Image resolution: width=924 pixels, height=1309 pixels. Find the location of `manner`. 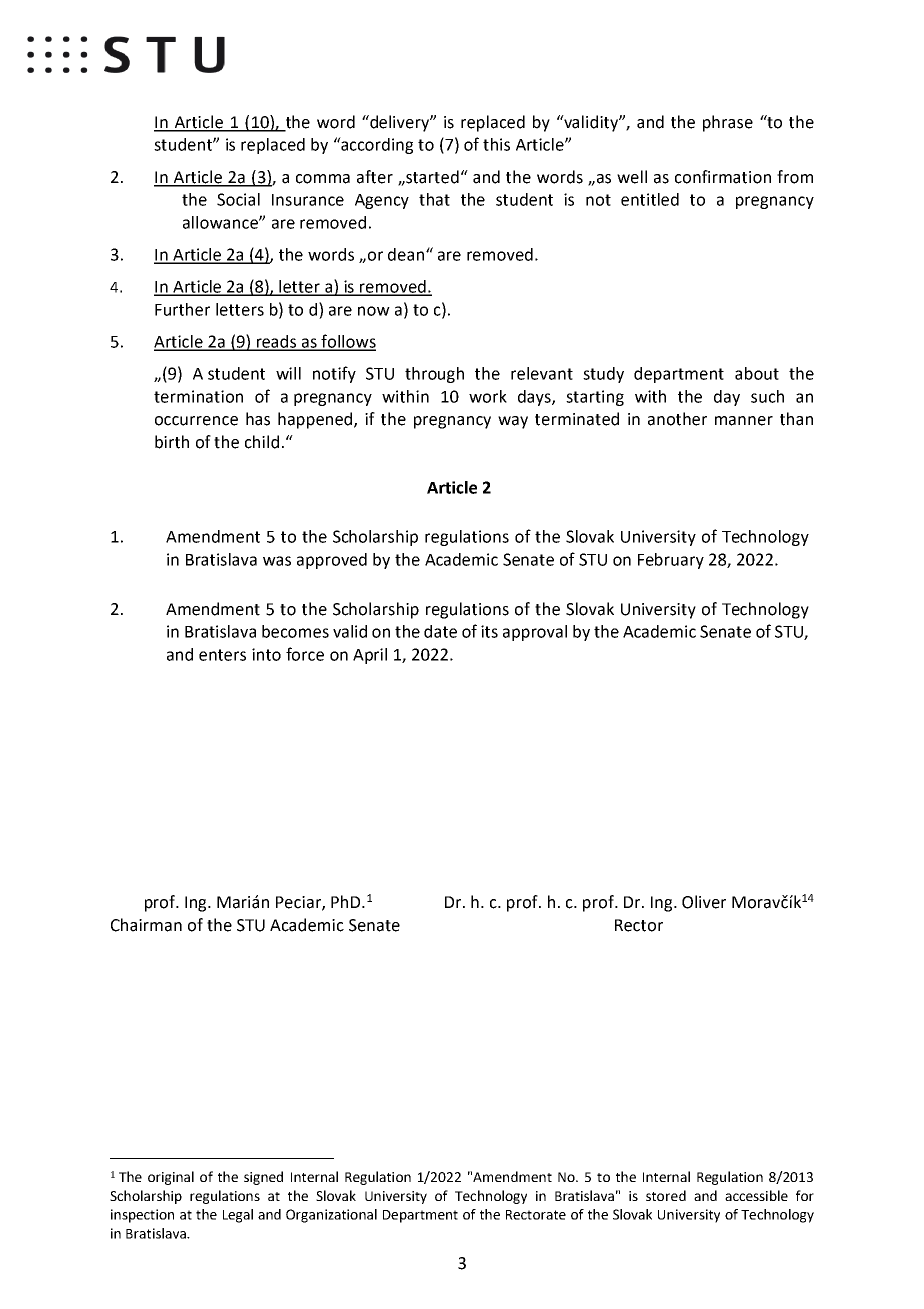

manner is located at coordinates (744, 421).
